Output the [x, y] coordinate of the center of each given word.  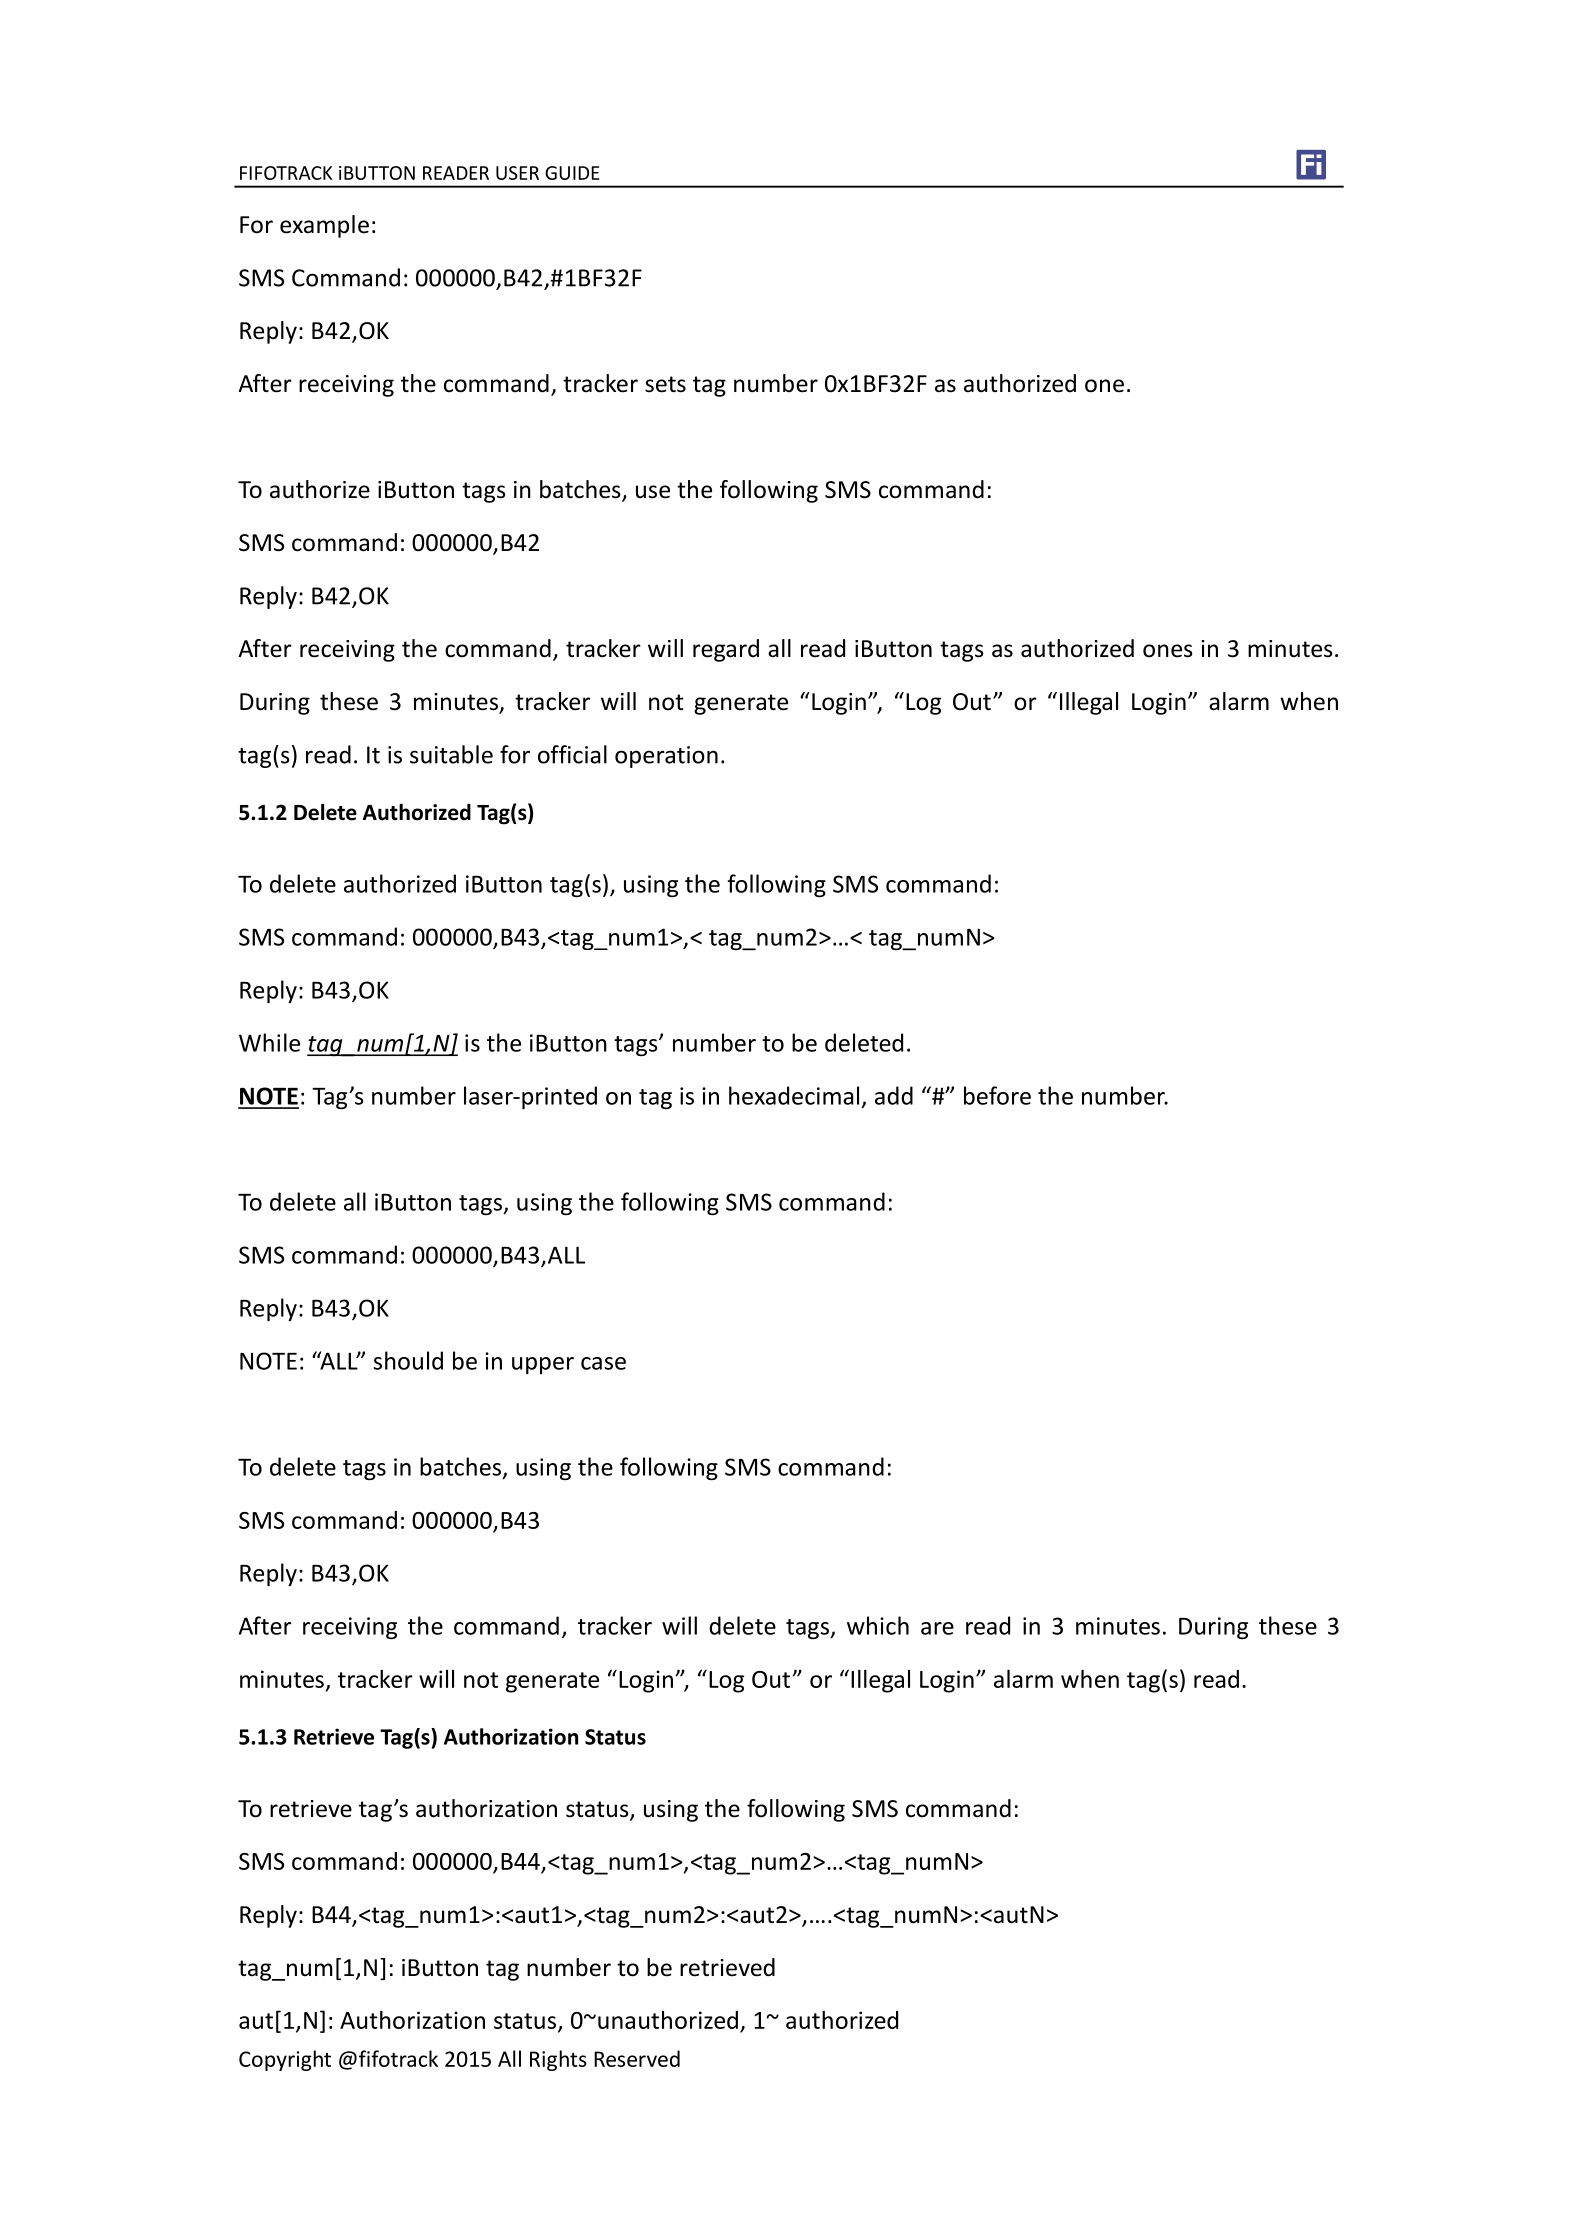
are [937, 1628]
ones [1168, 651]
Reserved [637, 2058]
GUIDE [572, 173]
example [324, 226]
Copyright [285, 2060]
